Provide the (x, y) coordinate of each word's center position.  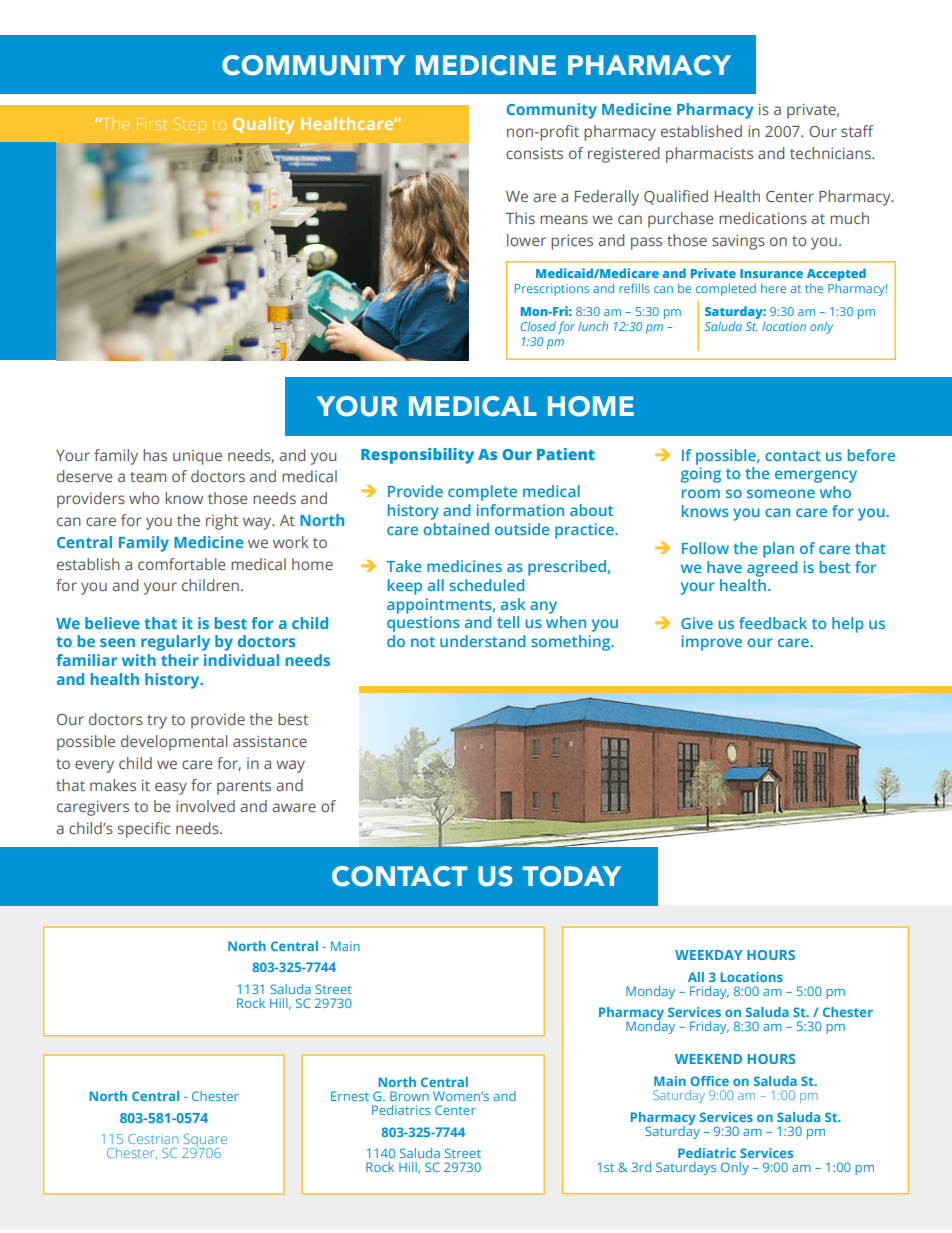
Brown (409, 1096)
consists (534, 153)
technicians (831, 153)
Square (205, 1142)
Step (189, 123)
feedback (773, 623)
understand (482, 641)
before (871, 455)
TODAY (572, 876)
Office (709, 1081)
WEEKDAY (708, 955)
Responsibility (417, 456)
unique (197, 457)
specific (144, 830)
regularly (175, 643)
